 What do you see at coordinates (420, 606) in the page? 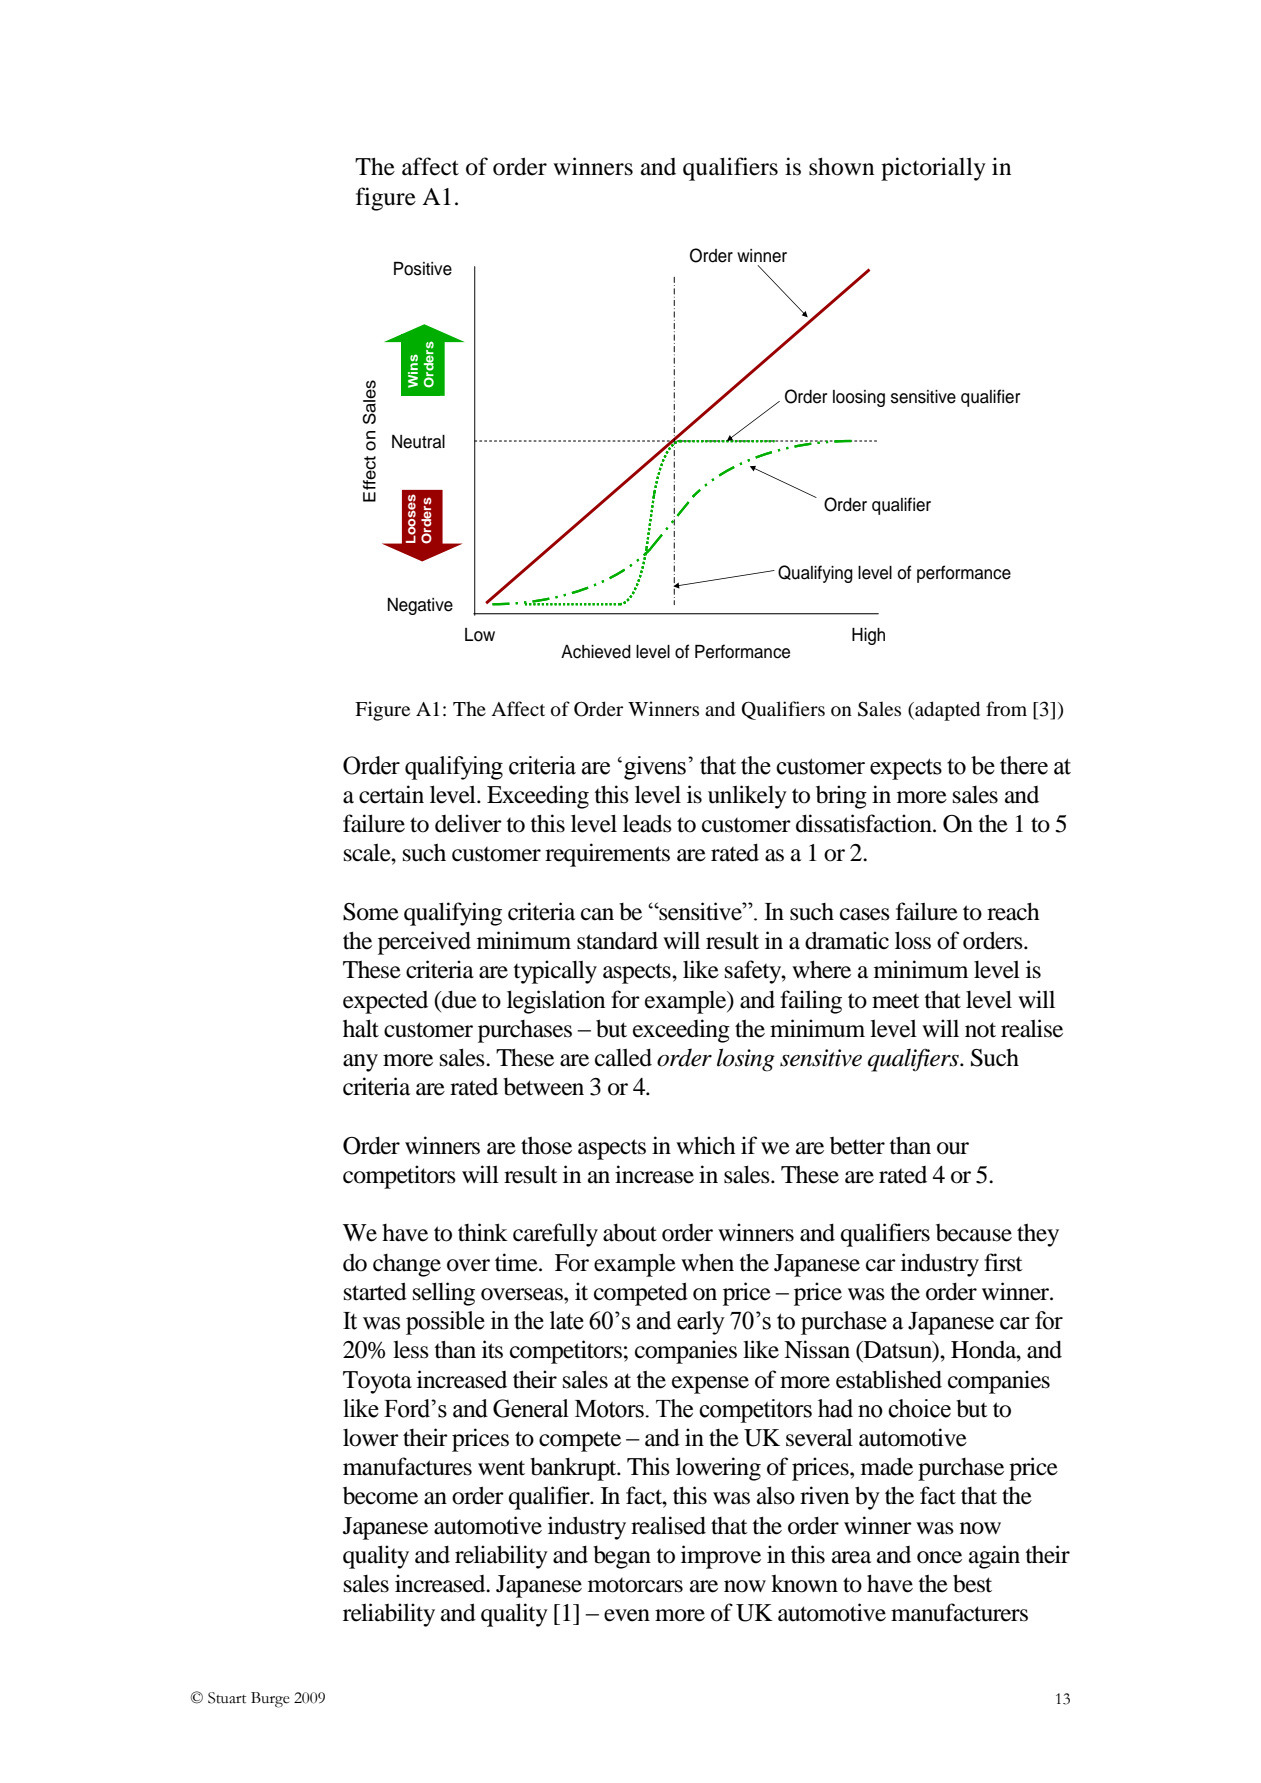
I see `Negative` at bounding box center [420, 606].
